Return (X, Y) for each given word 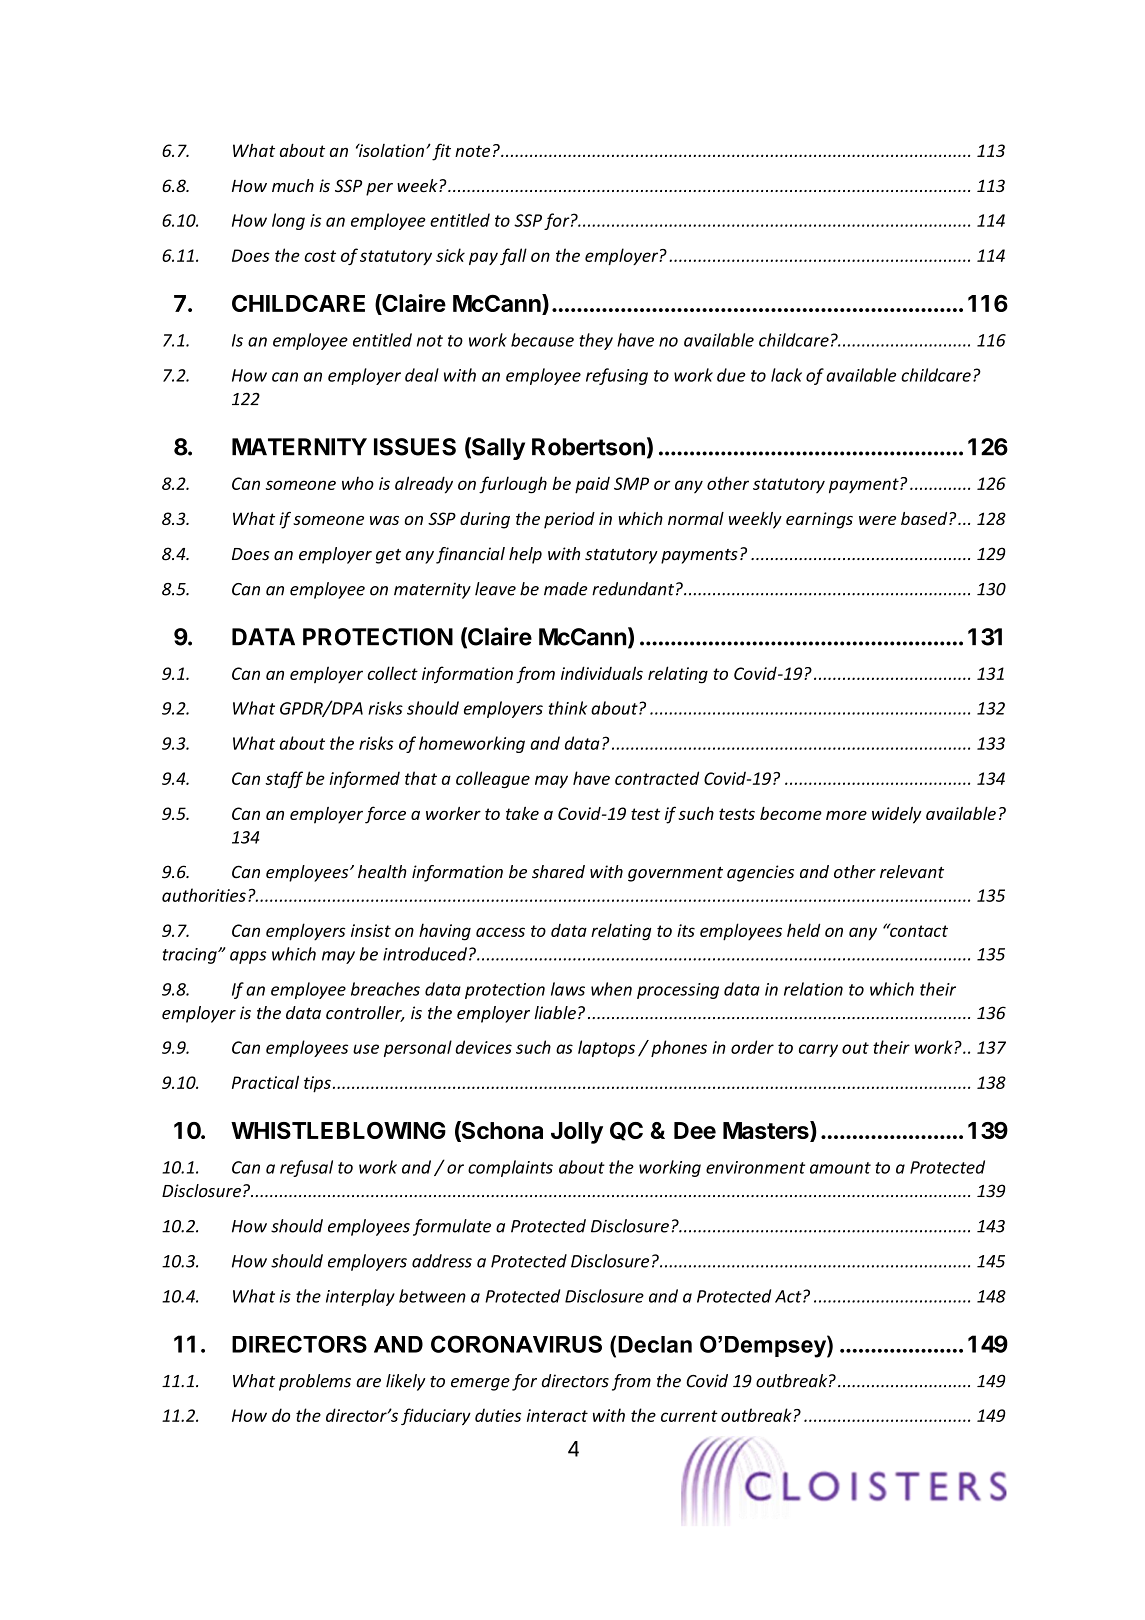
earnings (819, 520)
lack (786, 375)
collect (392, 673)
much (293, 185)
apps (248, 957)
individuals (602, 673)
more (846, 815)
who (358, 483)
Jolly (577, 1133)
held (803, 930)
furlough (513, 485)
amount (840, 1168)
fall (513, 256)
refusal (306, 1168)
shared (558, 872)
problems (315, 1382)
